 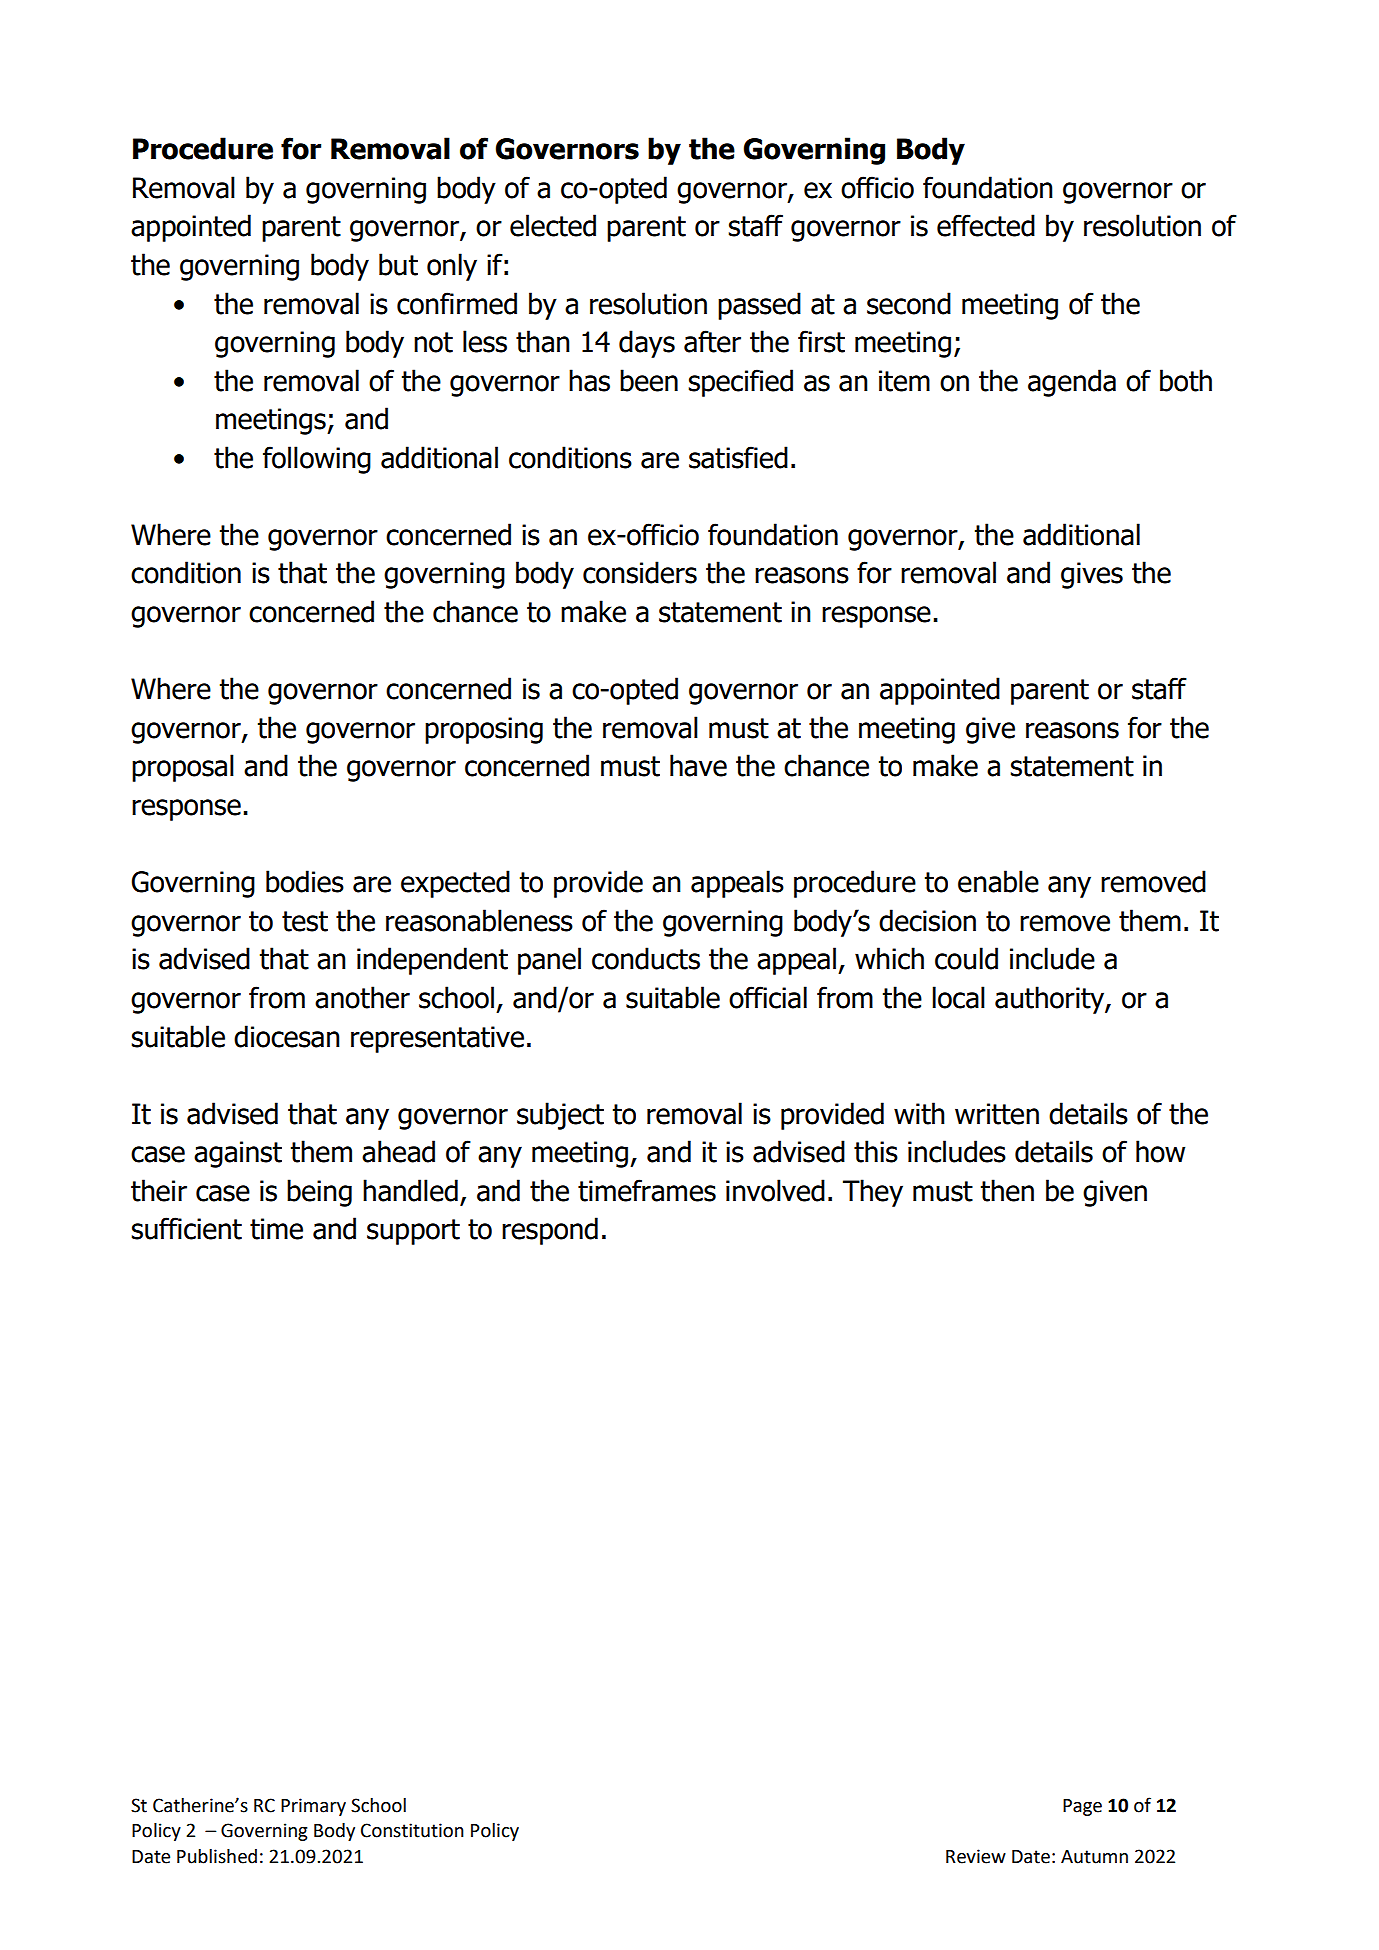 I want to click on conducts, so click(x=646, y=958).
